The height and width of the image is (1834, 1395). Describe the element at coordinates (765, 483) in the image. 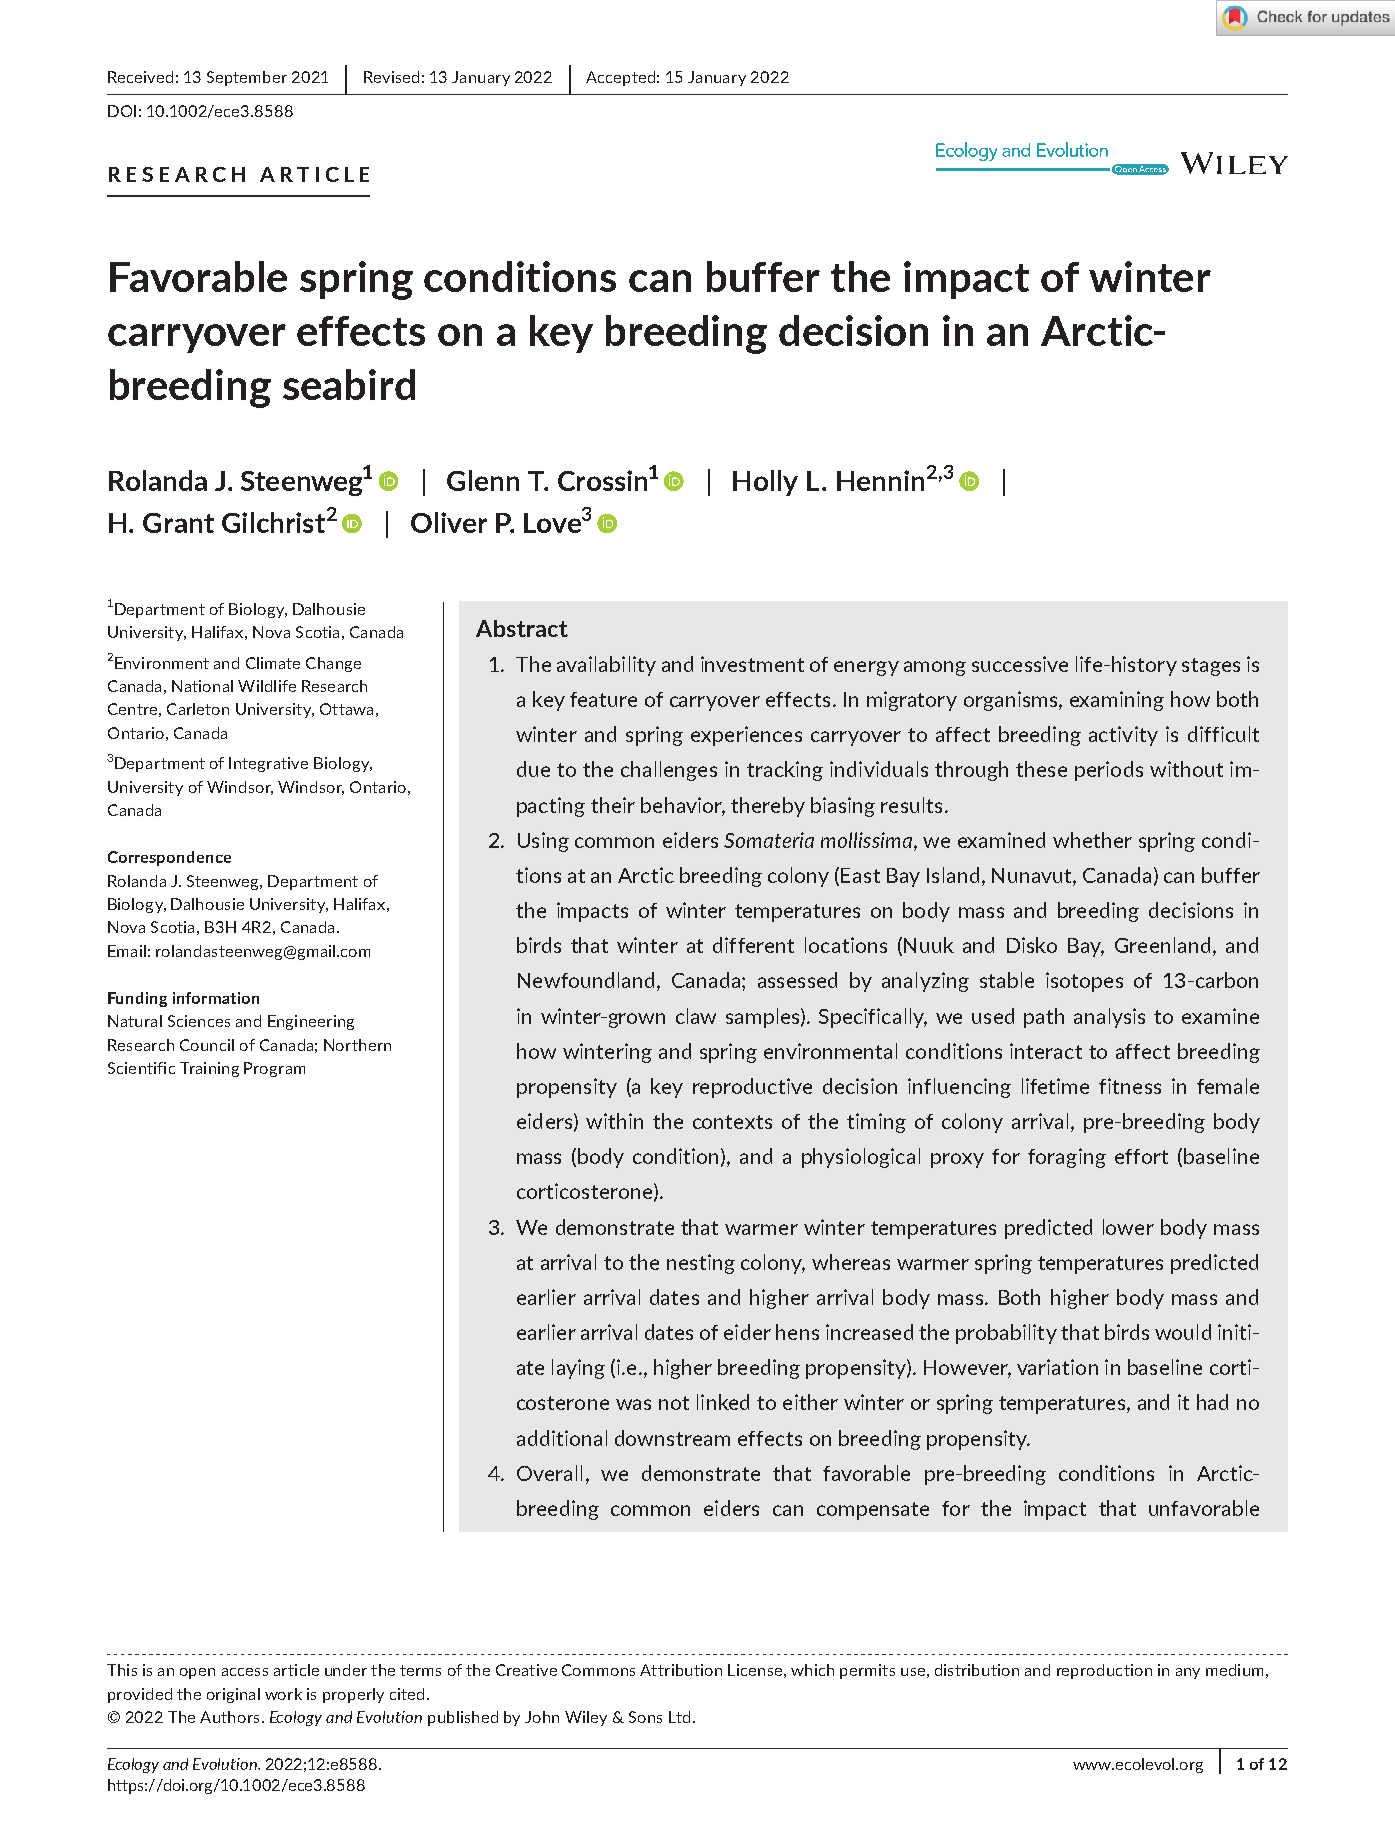

I see `Holly` at that location.
